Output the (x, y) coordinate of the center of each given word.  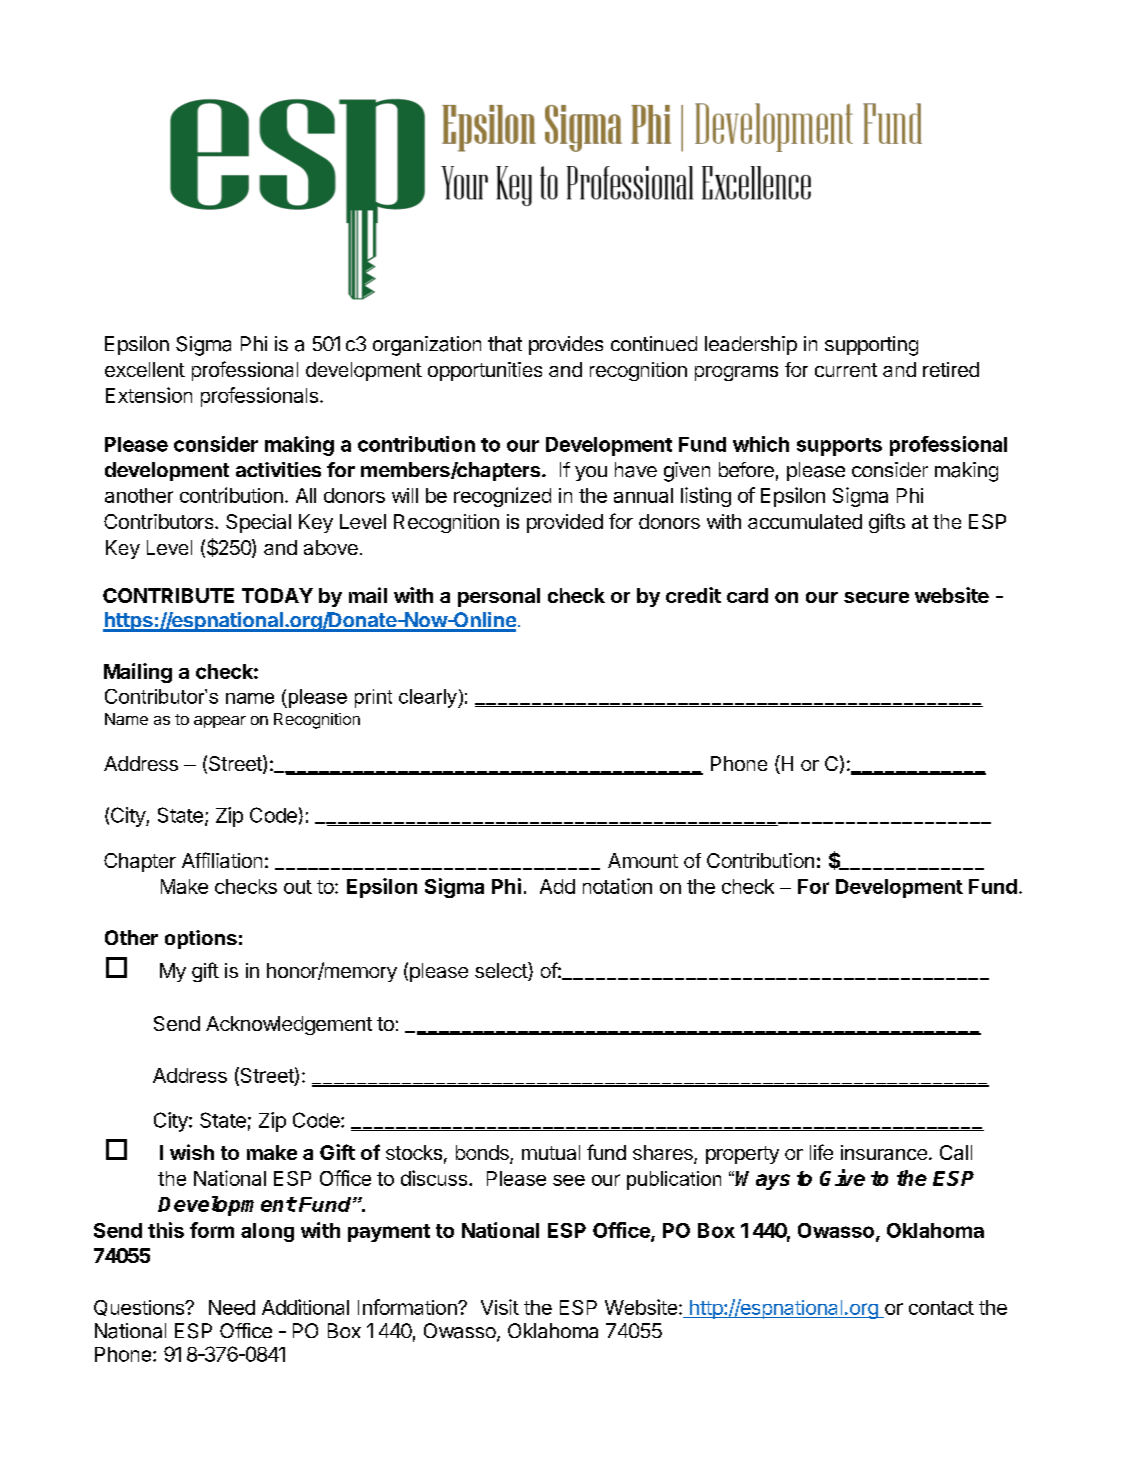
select (502, 971)
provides (566, 345)
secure (876, 597)
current (846, 370)
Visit (500, 1307)
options (201, 939)
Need (232, 1307)
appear (220, 722)
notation (617, 886)
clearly (429, 698)
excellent (145, 369)
